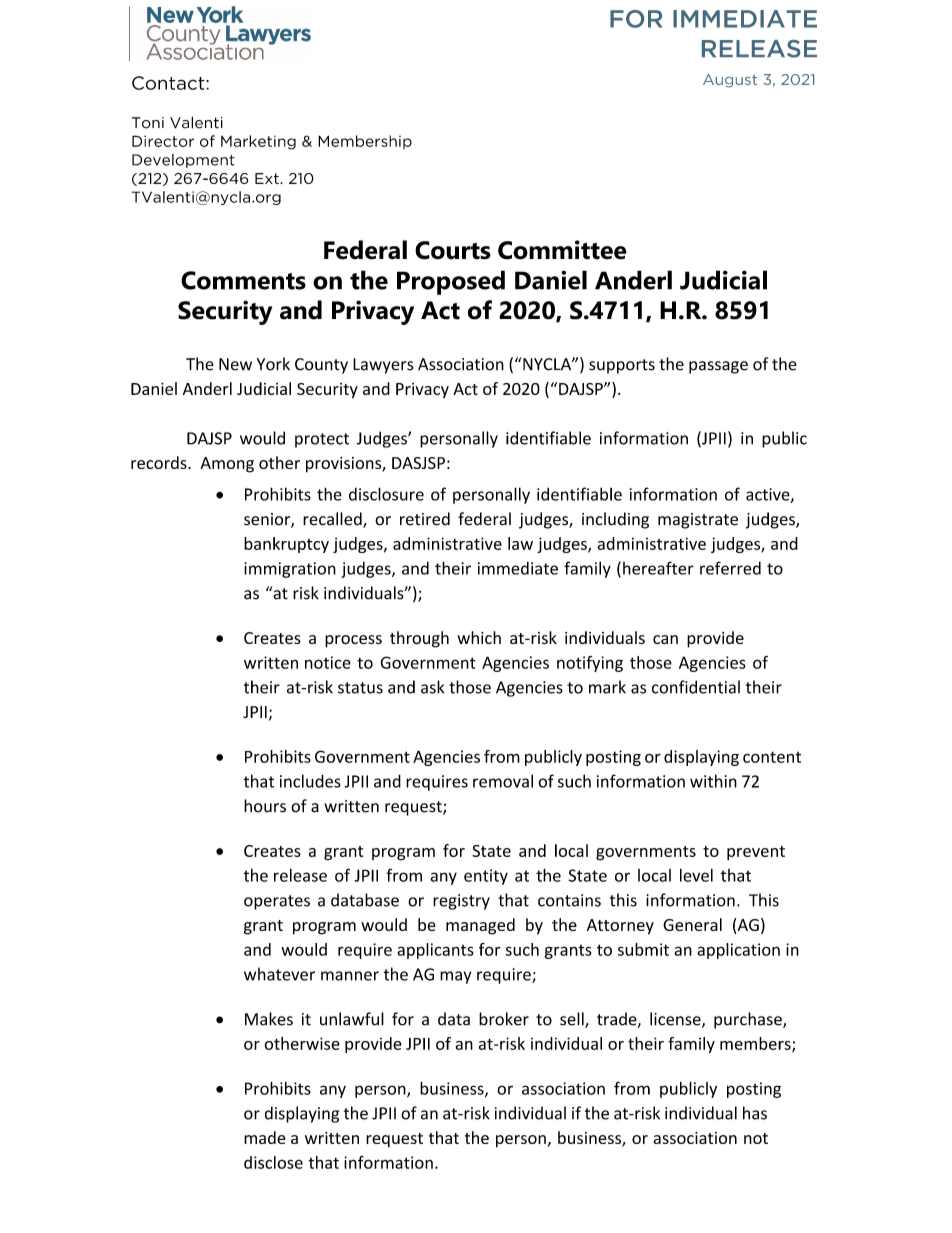  What do you see at coordinates (425, 519) in the page?
I see `retired` at bounding box center [425, 519].
